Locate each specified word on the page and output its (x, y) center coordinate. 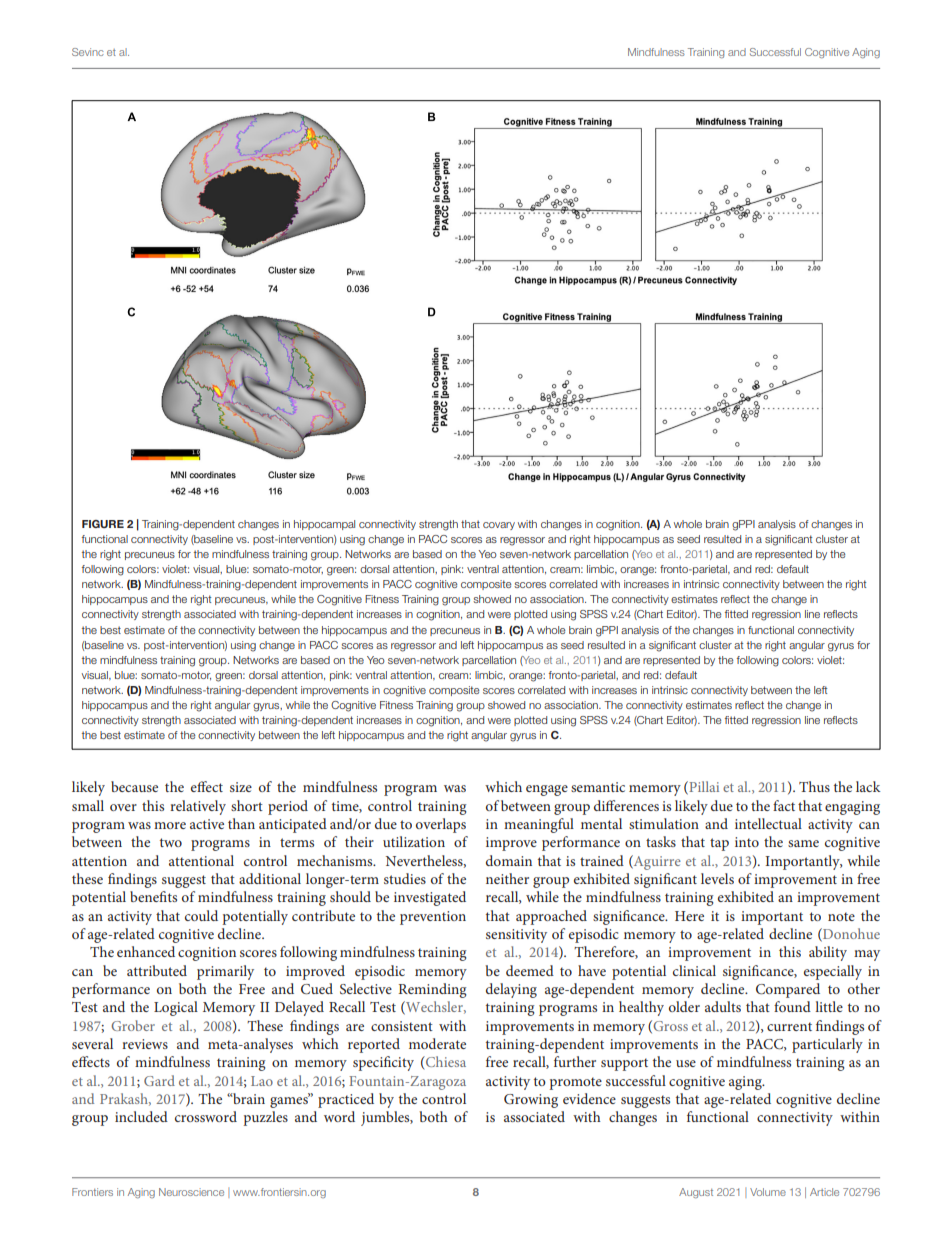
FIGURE (103, 524)
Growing (531, 1101)
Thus (814, 786)
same (803, 843)
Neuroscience (191, 1192)
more (170, 825)
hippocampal (324, 525)
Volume (768, 1192)
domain (509, 860)
